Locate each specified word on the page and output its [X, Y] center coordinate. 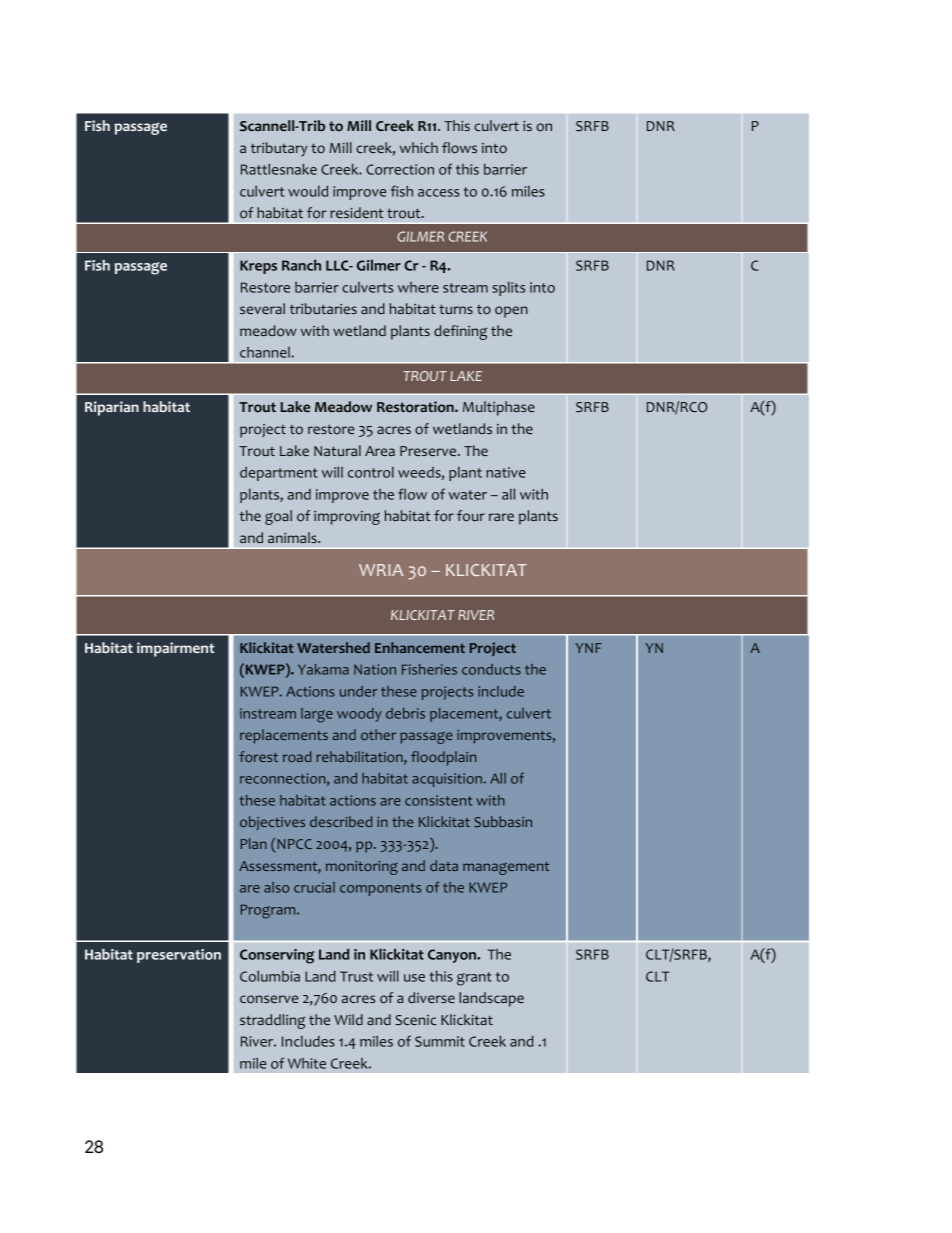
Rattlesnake [279, 169]
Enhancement [420, 647]
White [307, 1063]
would [308, 191]
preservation [179, 956]
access [439, 193]
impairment [175, 649]
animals [293, 537]
